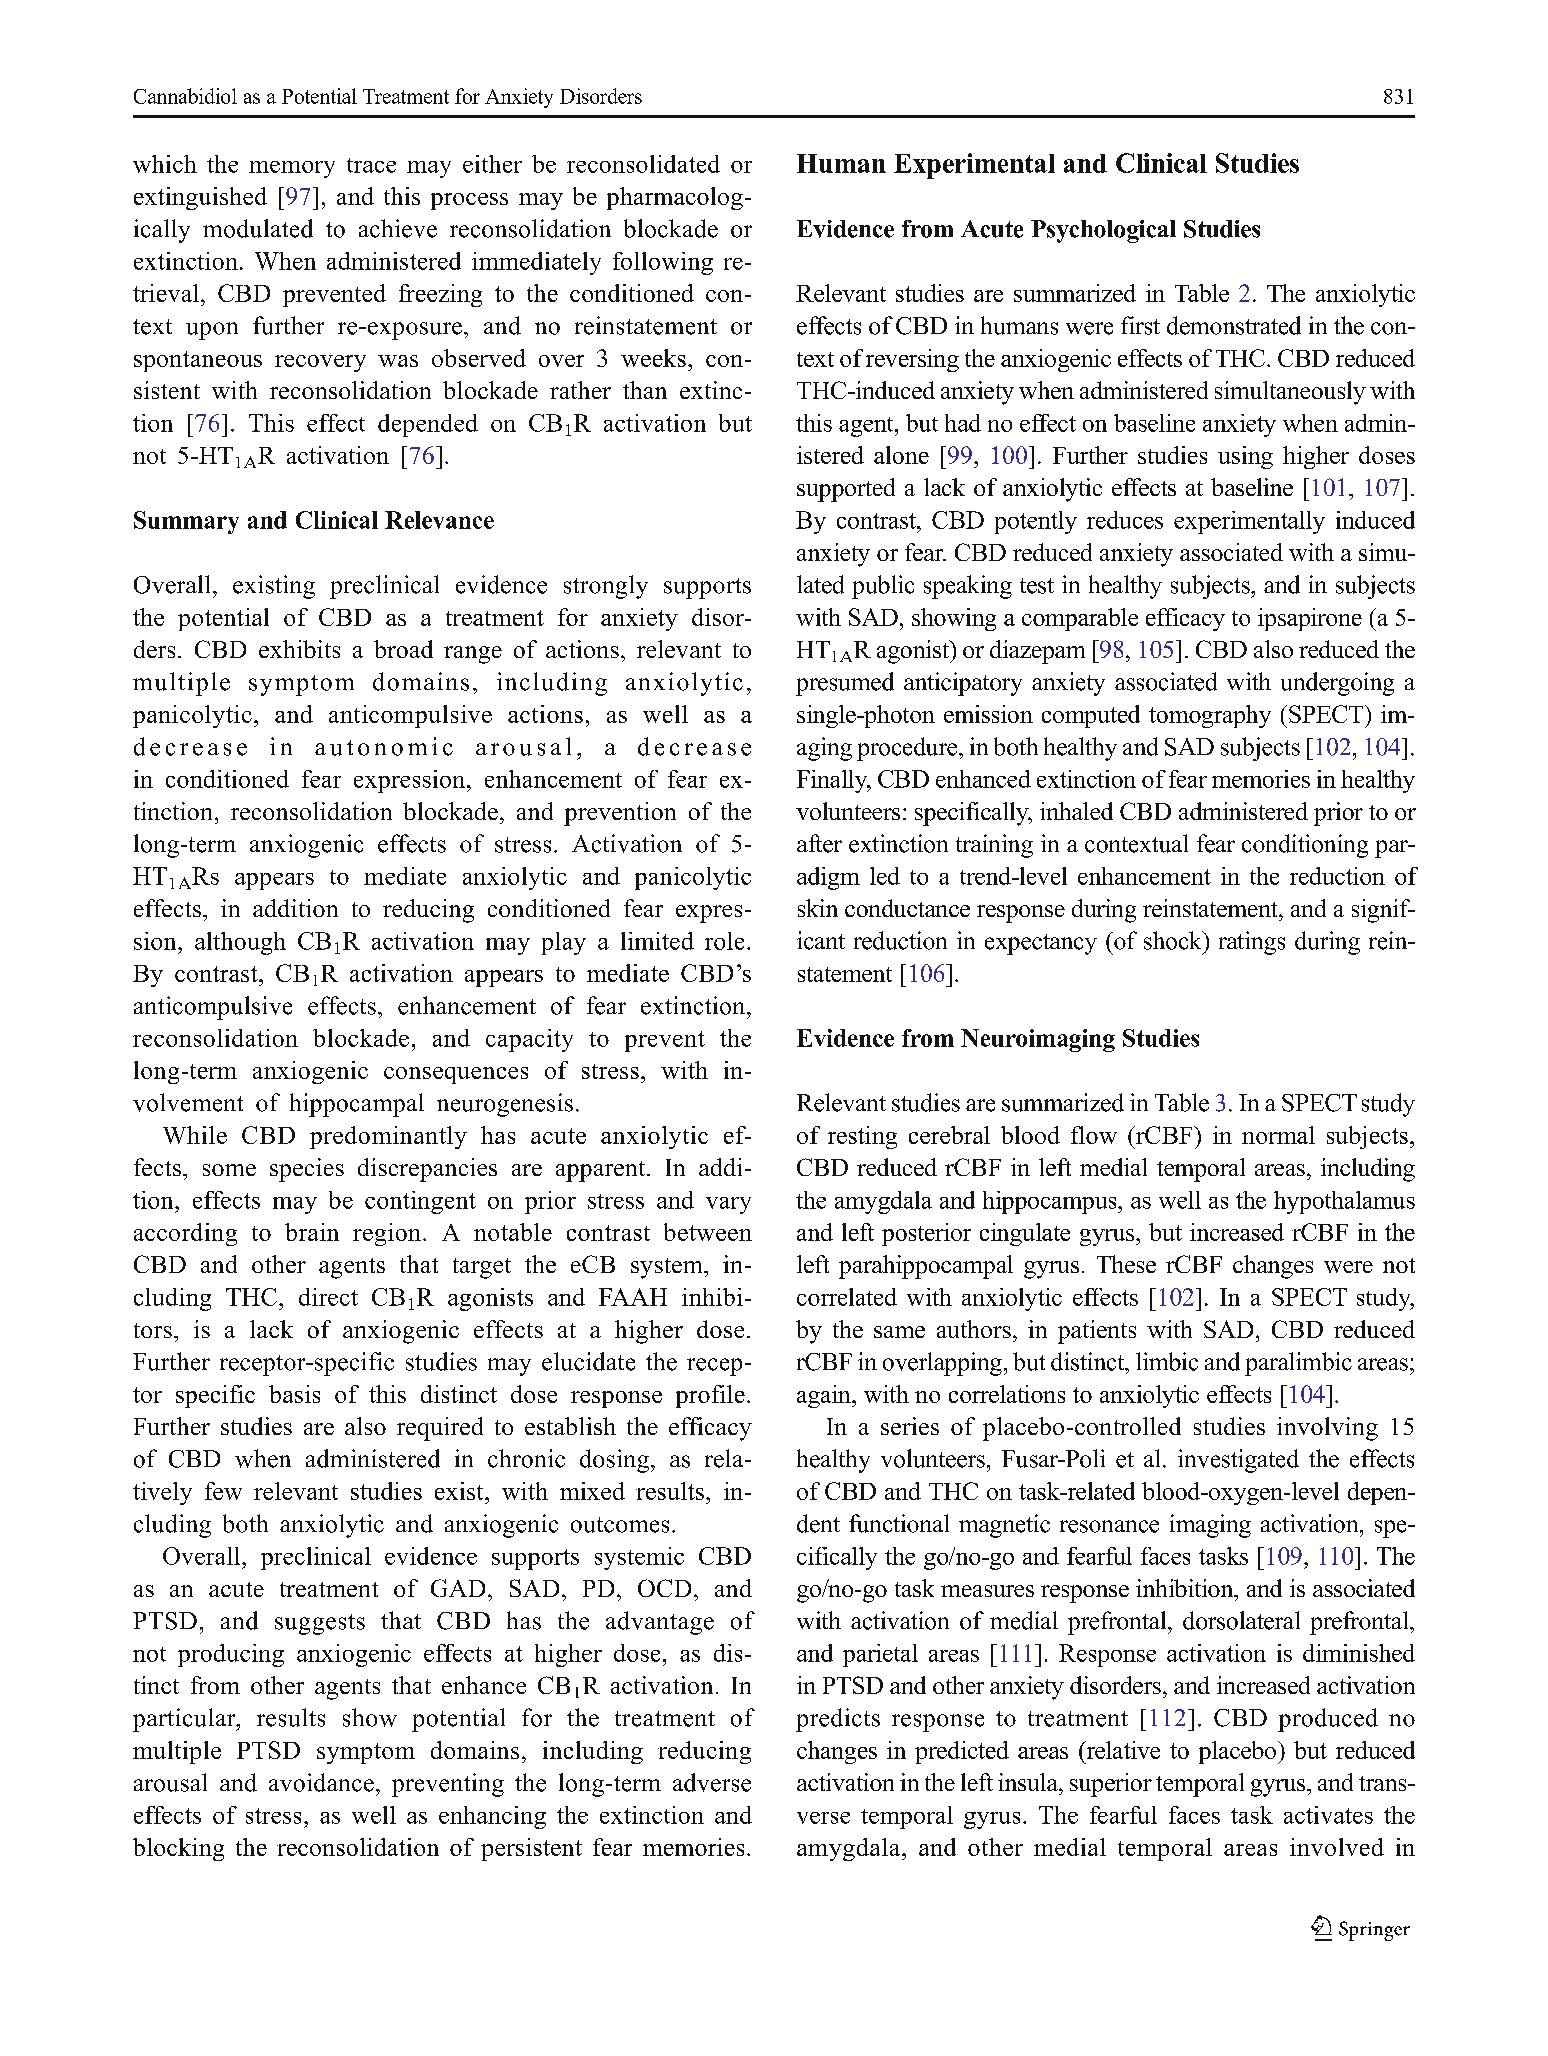 This image has width=1548, height=2056. I want to click on reduces, so click(1125, 520).
